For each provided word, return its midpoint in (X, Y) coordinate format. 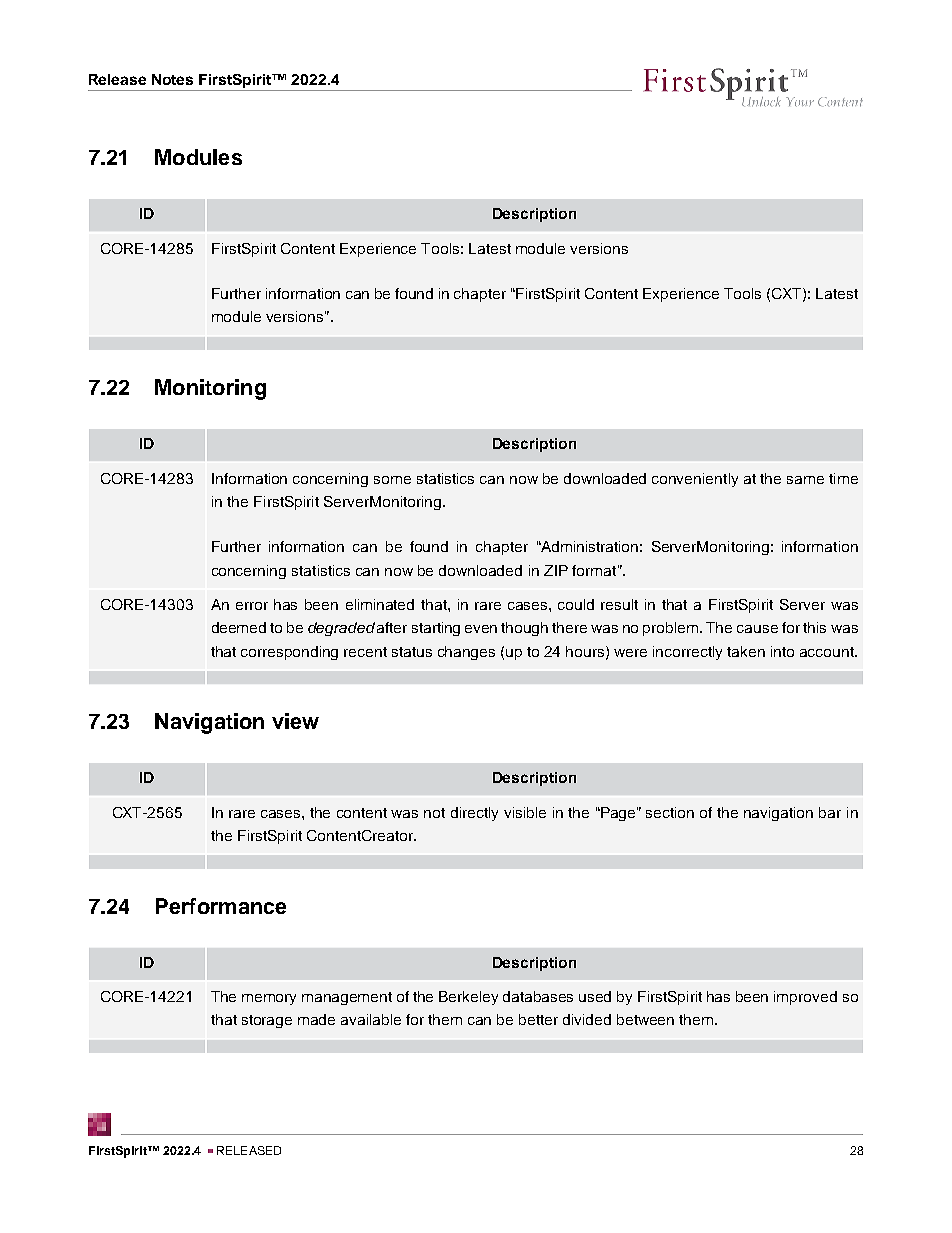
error (252, 606)
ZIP (556, 570)
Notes (172, 79)
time (843, 478)
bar (830, 812)
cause (757, 629)
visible (525, 812)
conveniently (695, 480)
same (805, 480)
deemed (239, 627)
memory (269, 999)
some (392, 480)
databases (538, 996)
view (295, 721)
